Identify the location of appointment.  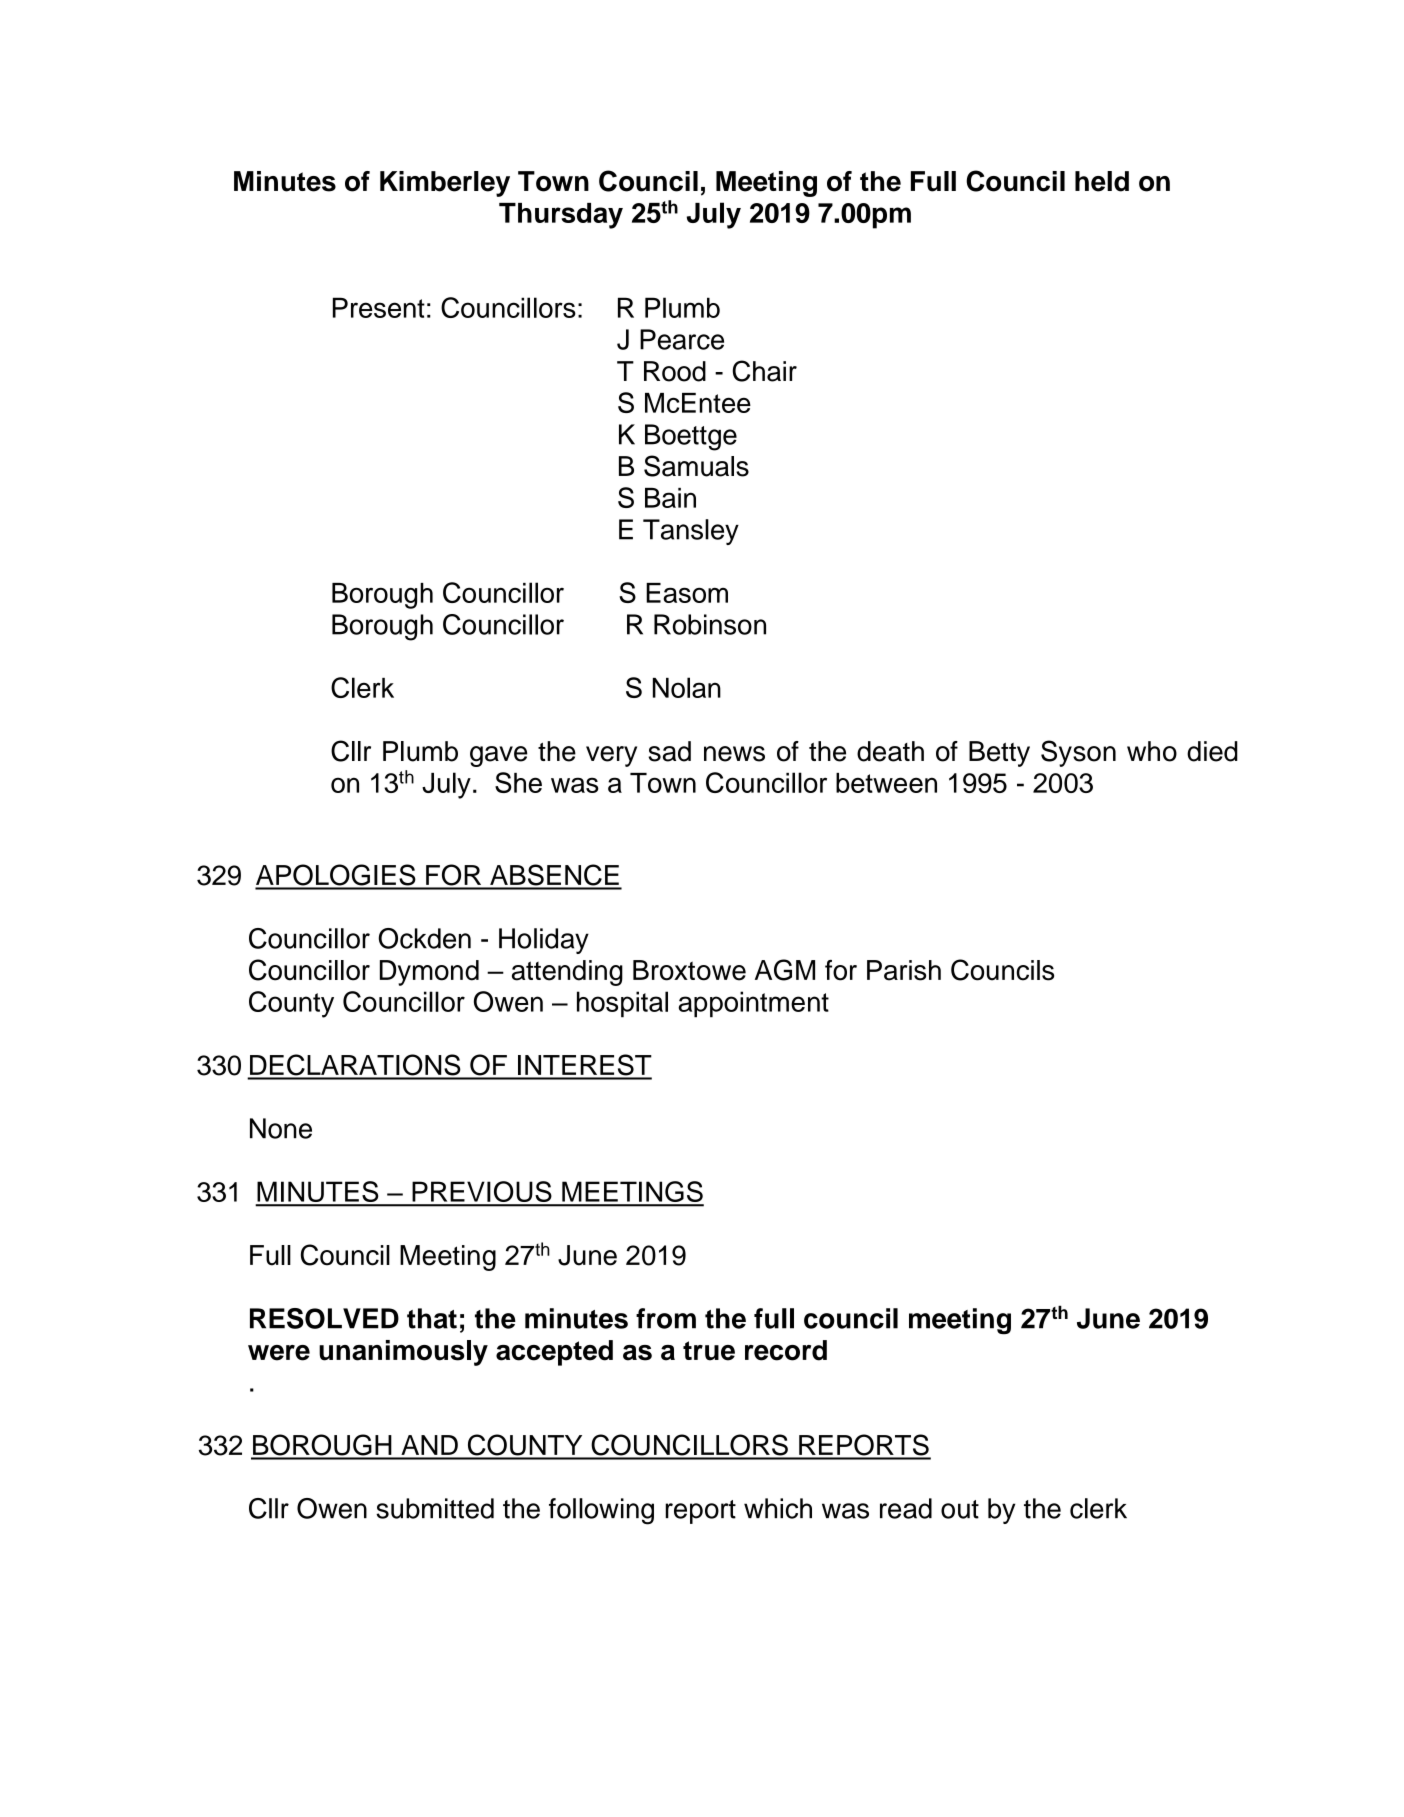
(753, 1004).
